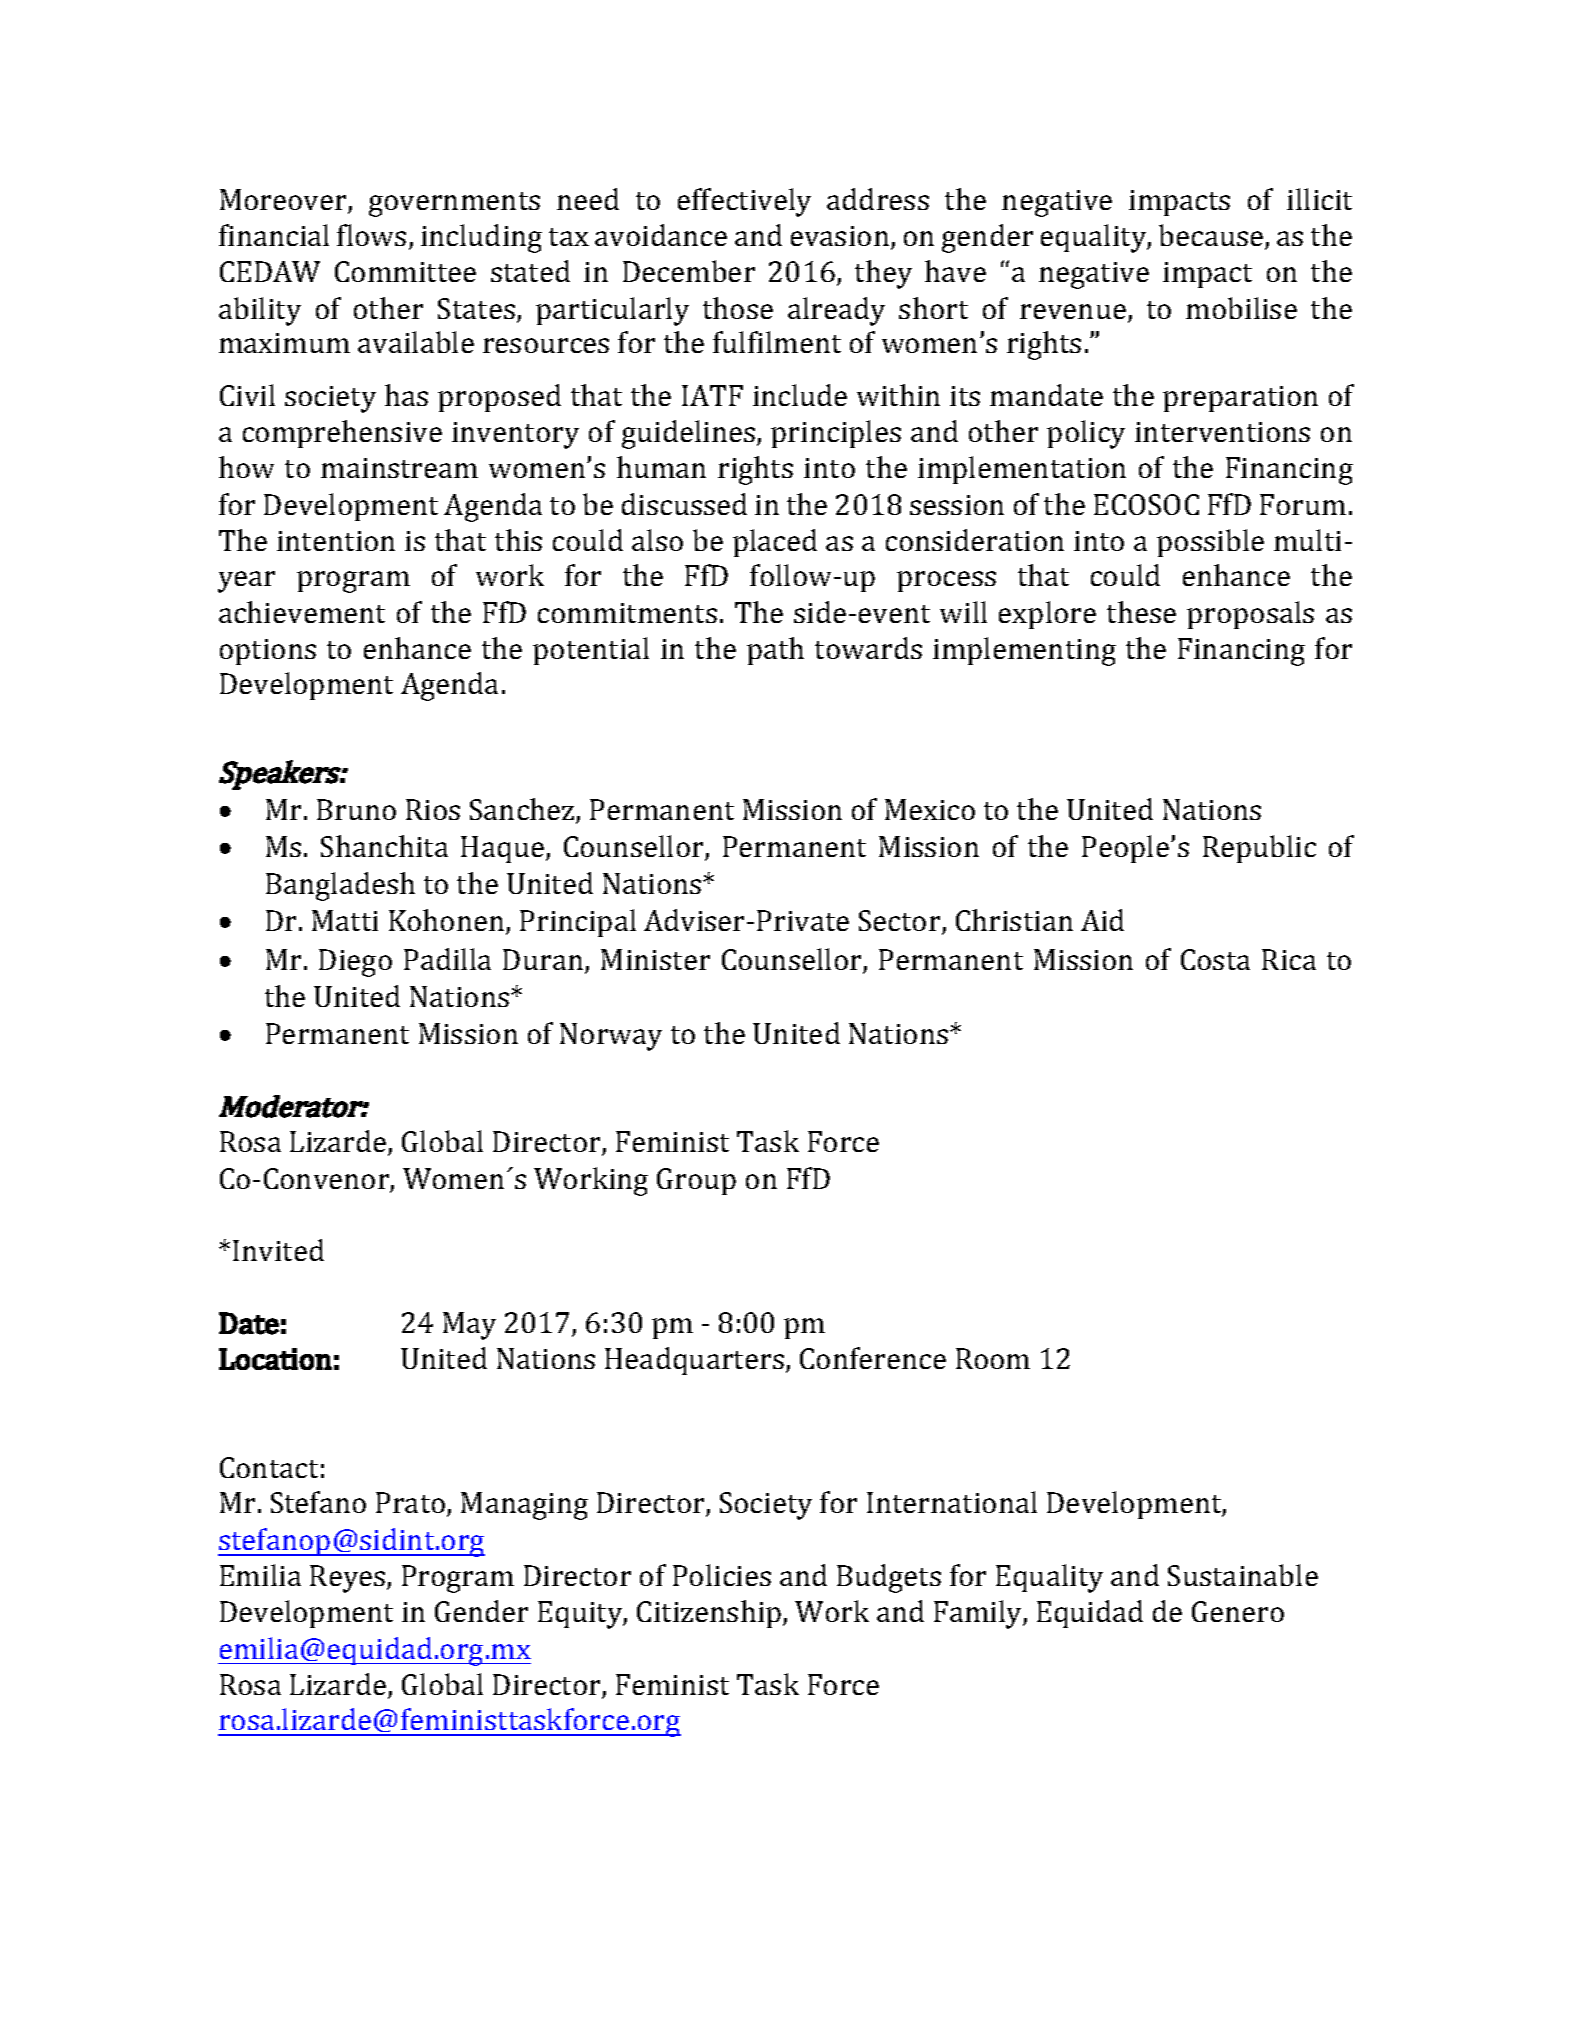  I want to click on placed, so click(775, 543).
